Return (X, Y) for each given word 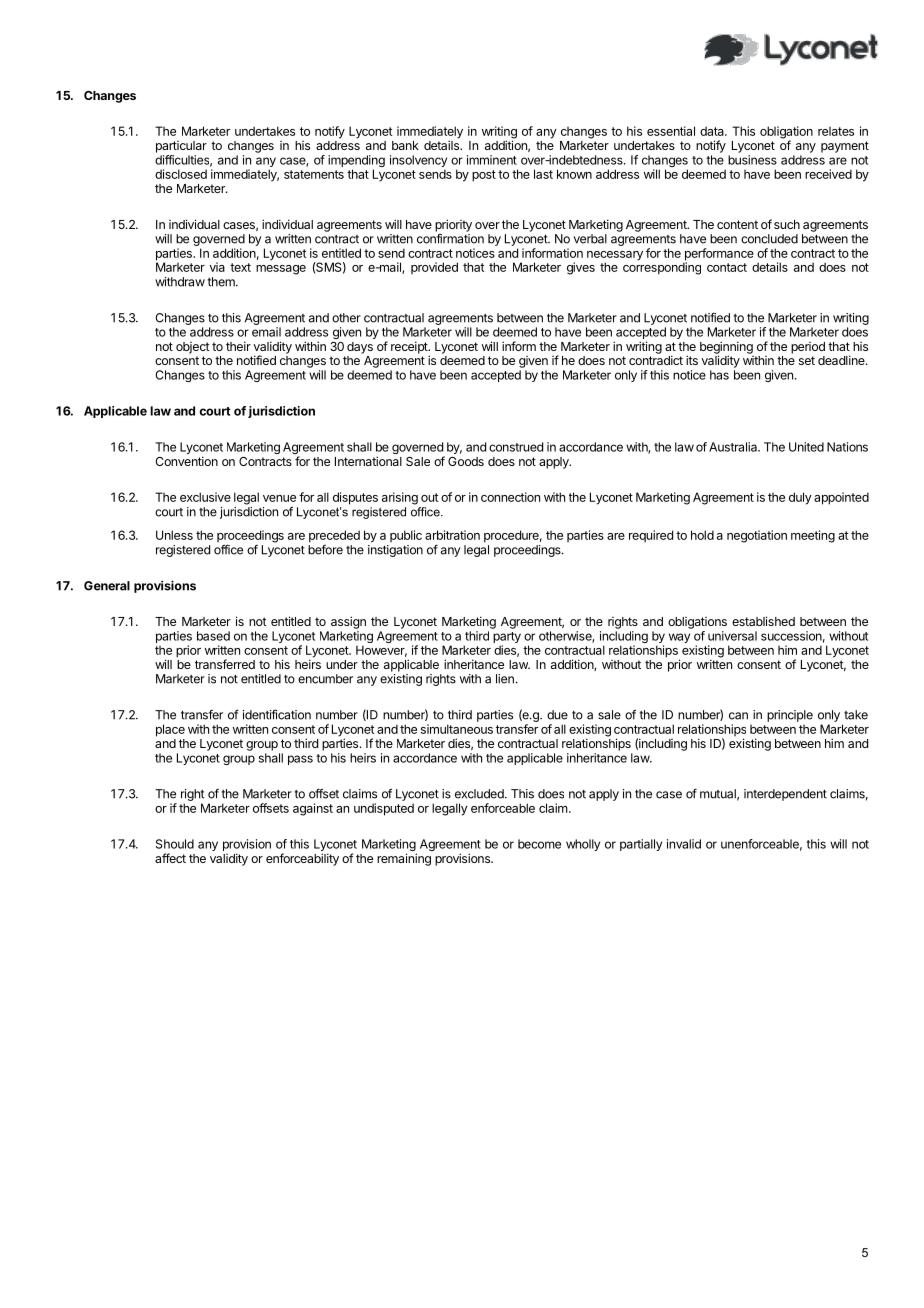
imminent (492, 160)
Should (175, 844)
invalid (684, 844)
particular (181, 147)
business (752, 160)
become (539, 844)
